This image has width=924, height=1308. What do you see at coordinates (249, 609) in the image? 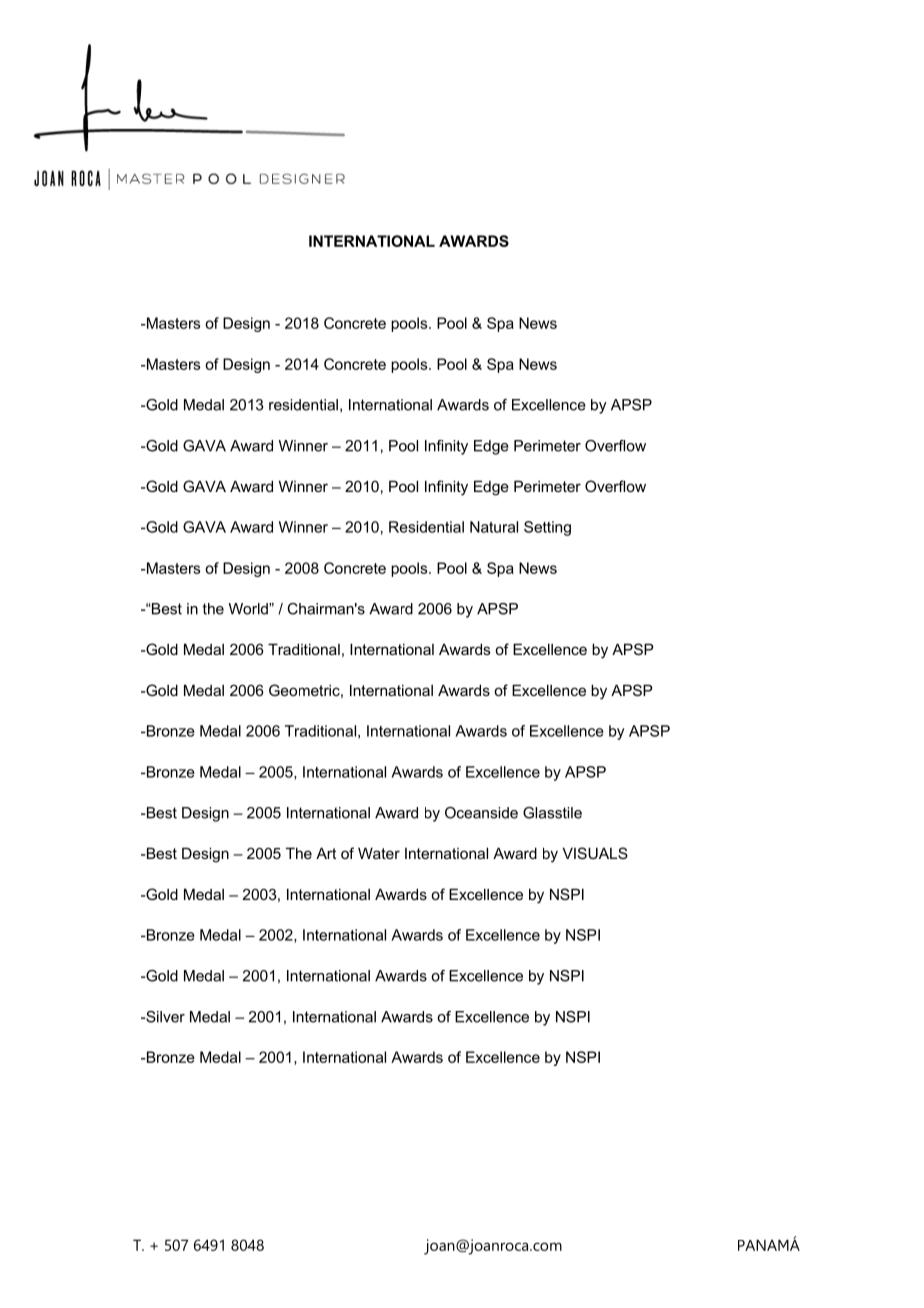
I see `World` at bounding box center [249, 609].
